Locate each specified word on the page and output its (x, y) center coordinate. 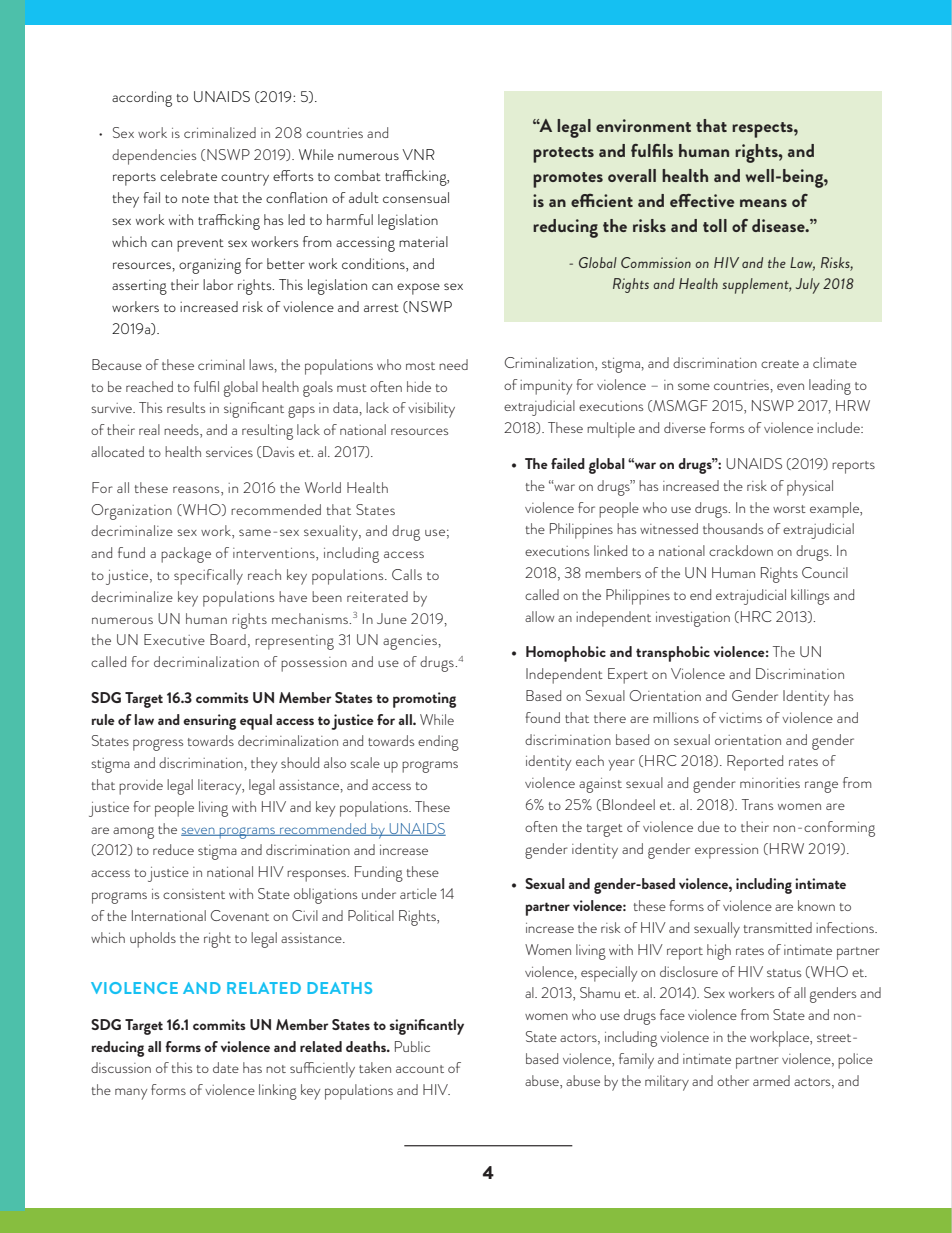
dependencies (154, 157)
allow (539, 616)
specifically (208, 577)
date (226, 1067)
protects (563, 155)
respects (763, 130)
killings (810, 597)
